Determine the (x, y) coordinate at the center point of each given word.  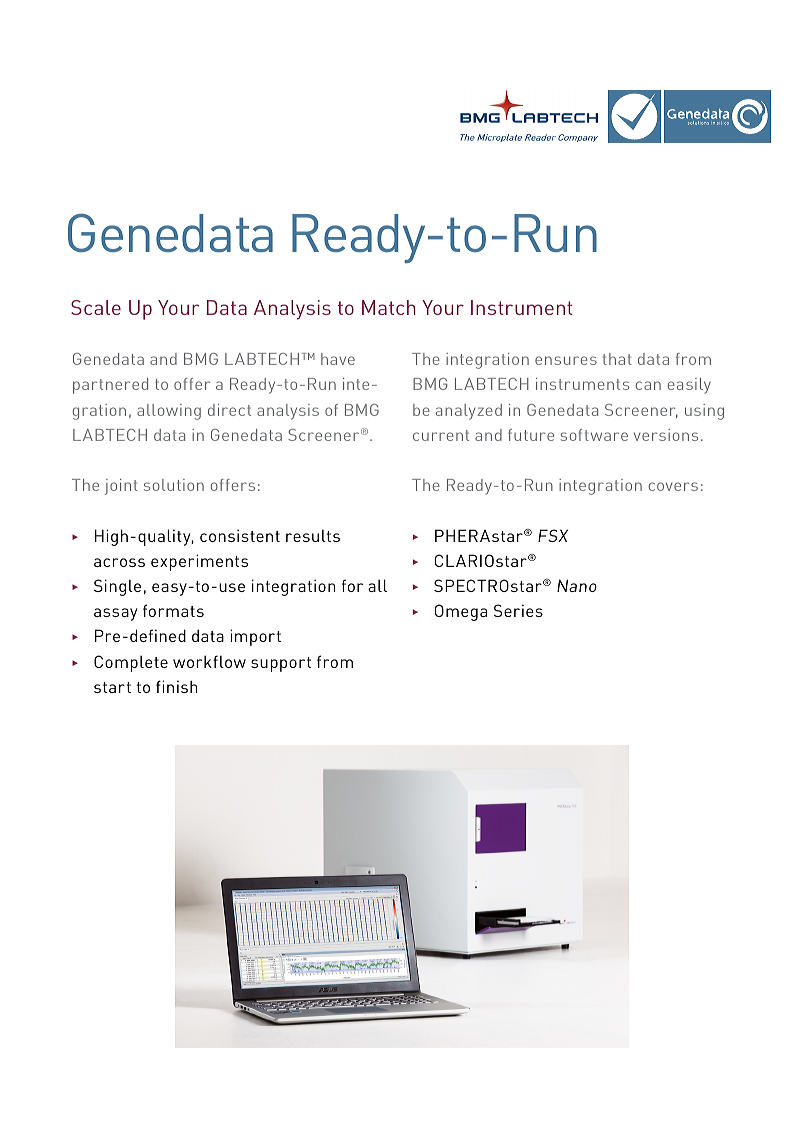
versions (666, 435)
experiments (199, 562)
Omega (461, 612)
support (281, 664)
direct (229, 410)
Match (388, 307)
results (313, 536)
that (617, 359)
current (441, 435)
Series (518, 610)
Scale (96, 307)
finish (177, 686)
